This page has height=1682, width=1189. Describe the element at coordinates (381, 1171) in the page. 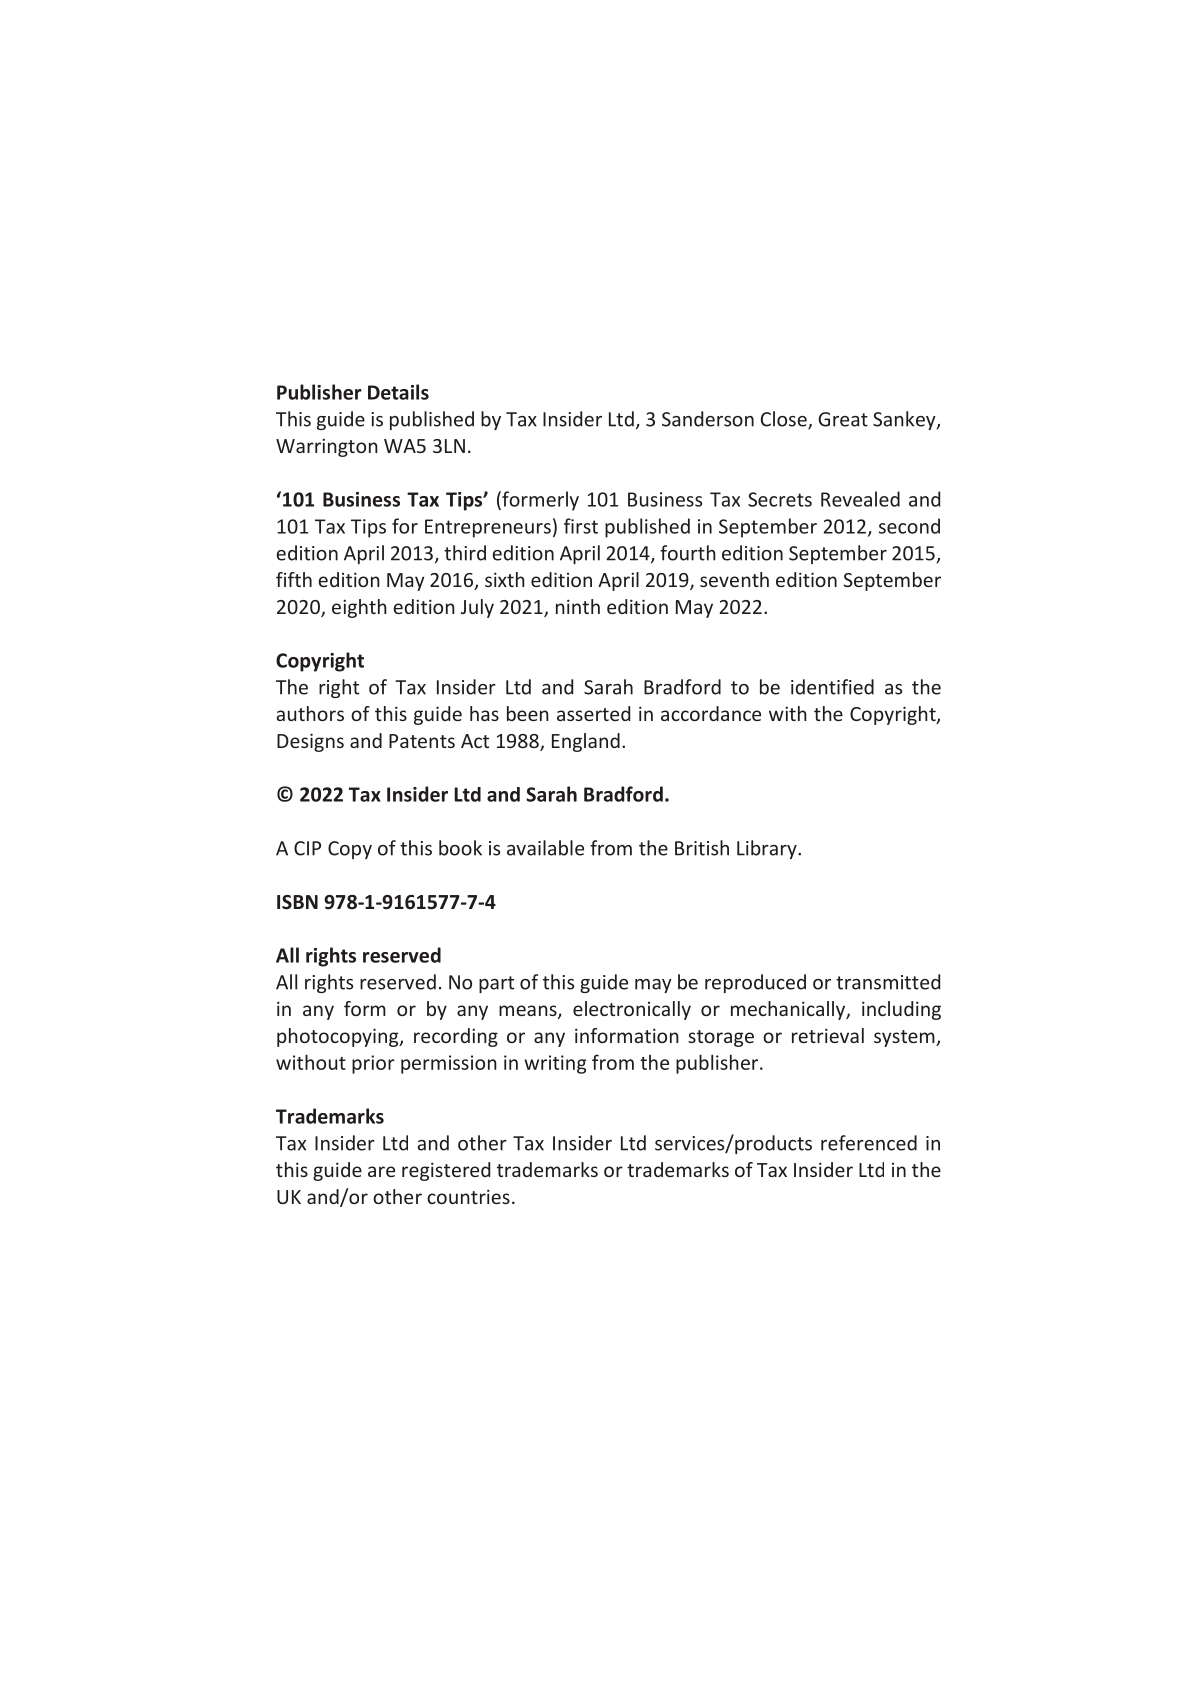

I see `are` at that location.
